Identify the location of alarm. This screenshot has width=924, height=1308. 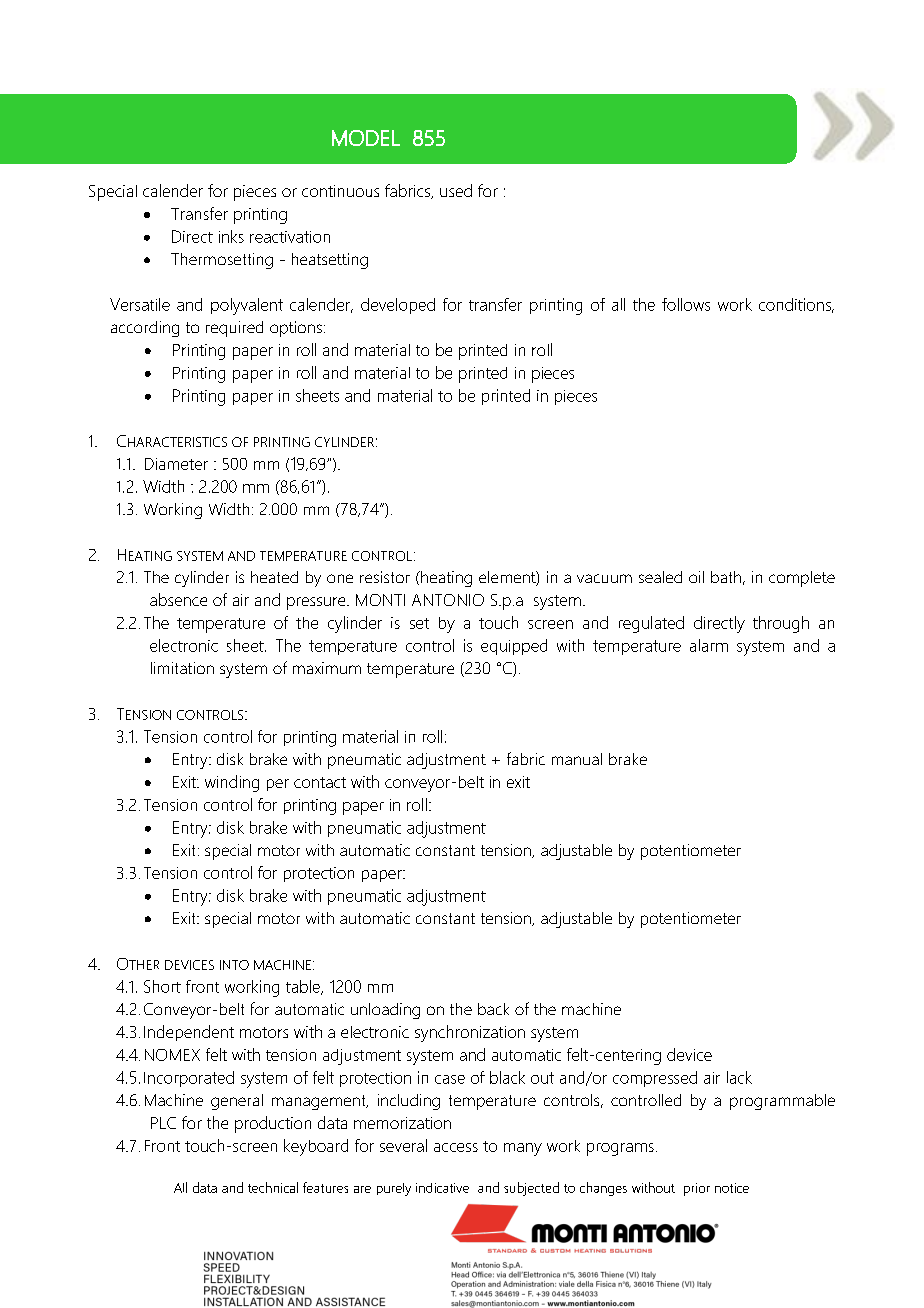
(709, 645).
